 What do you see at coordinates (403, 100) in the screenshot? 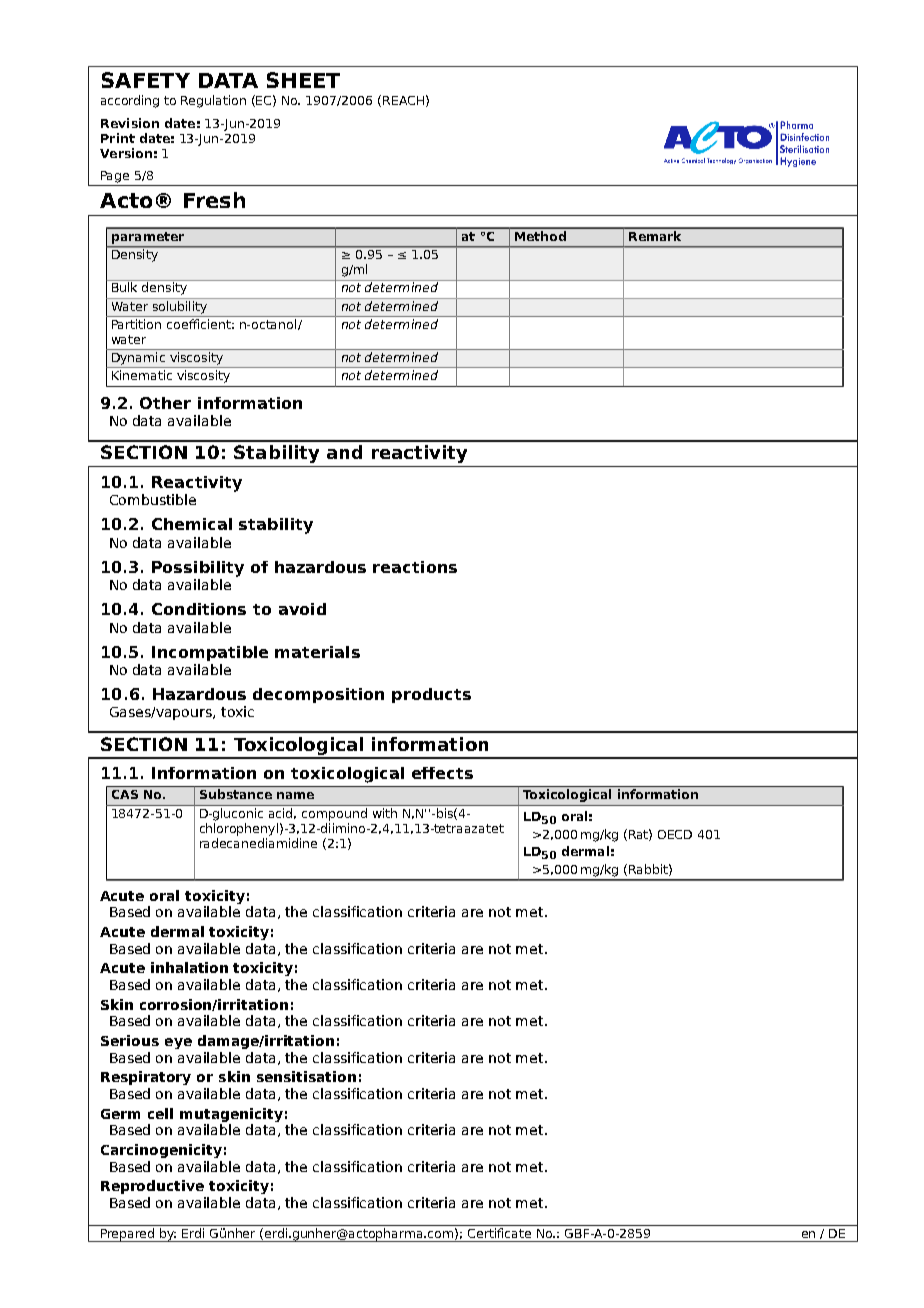
I see `REACH` at bounding box center [403, 100].
